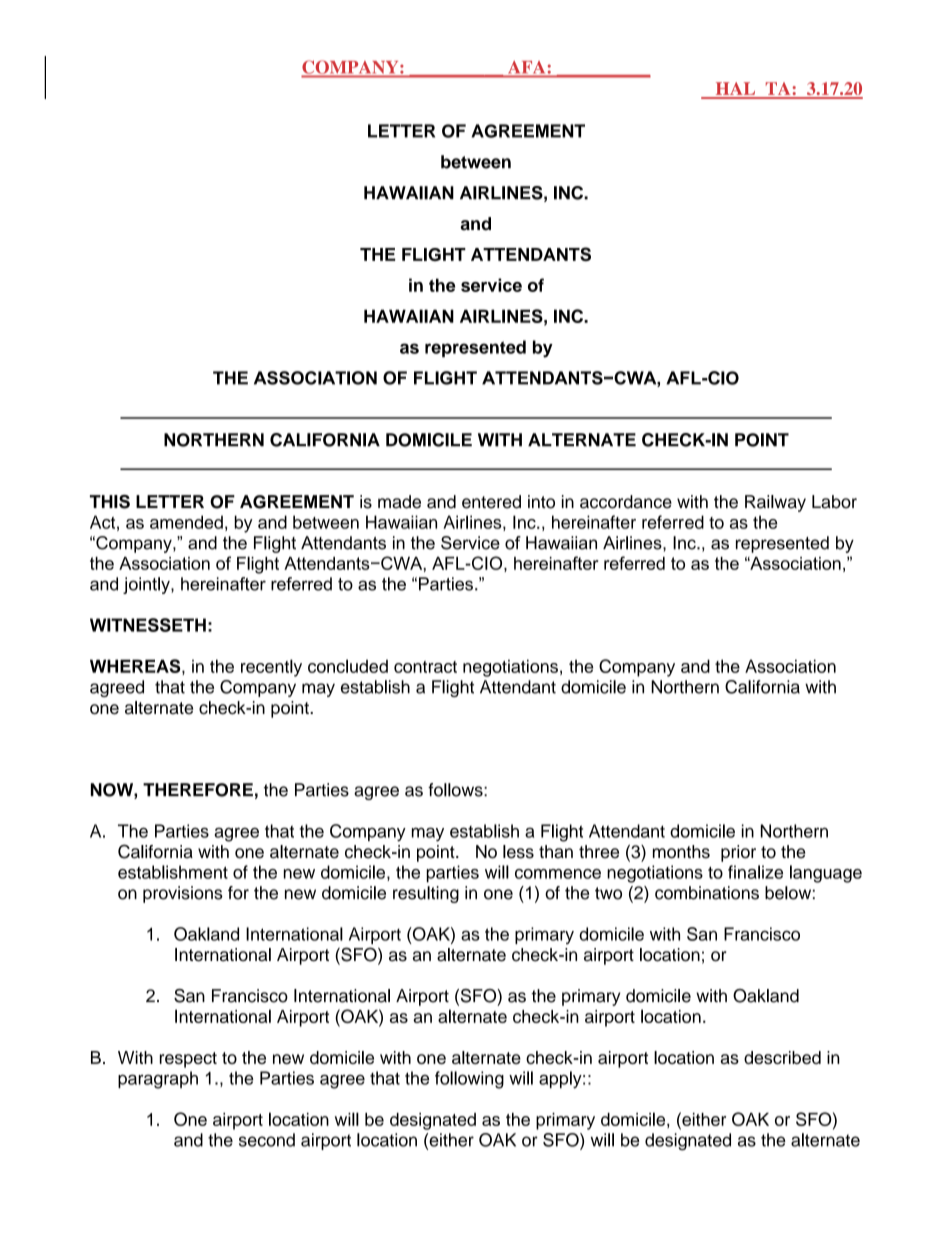 This screenshot has height=1233, width=952. Describe the element at coordinates (775, 503) in the screenshot. I see `Railway` at that location.
